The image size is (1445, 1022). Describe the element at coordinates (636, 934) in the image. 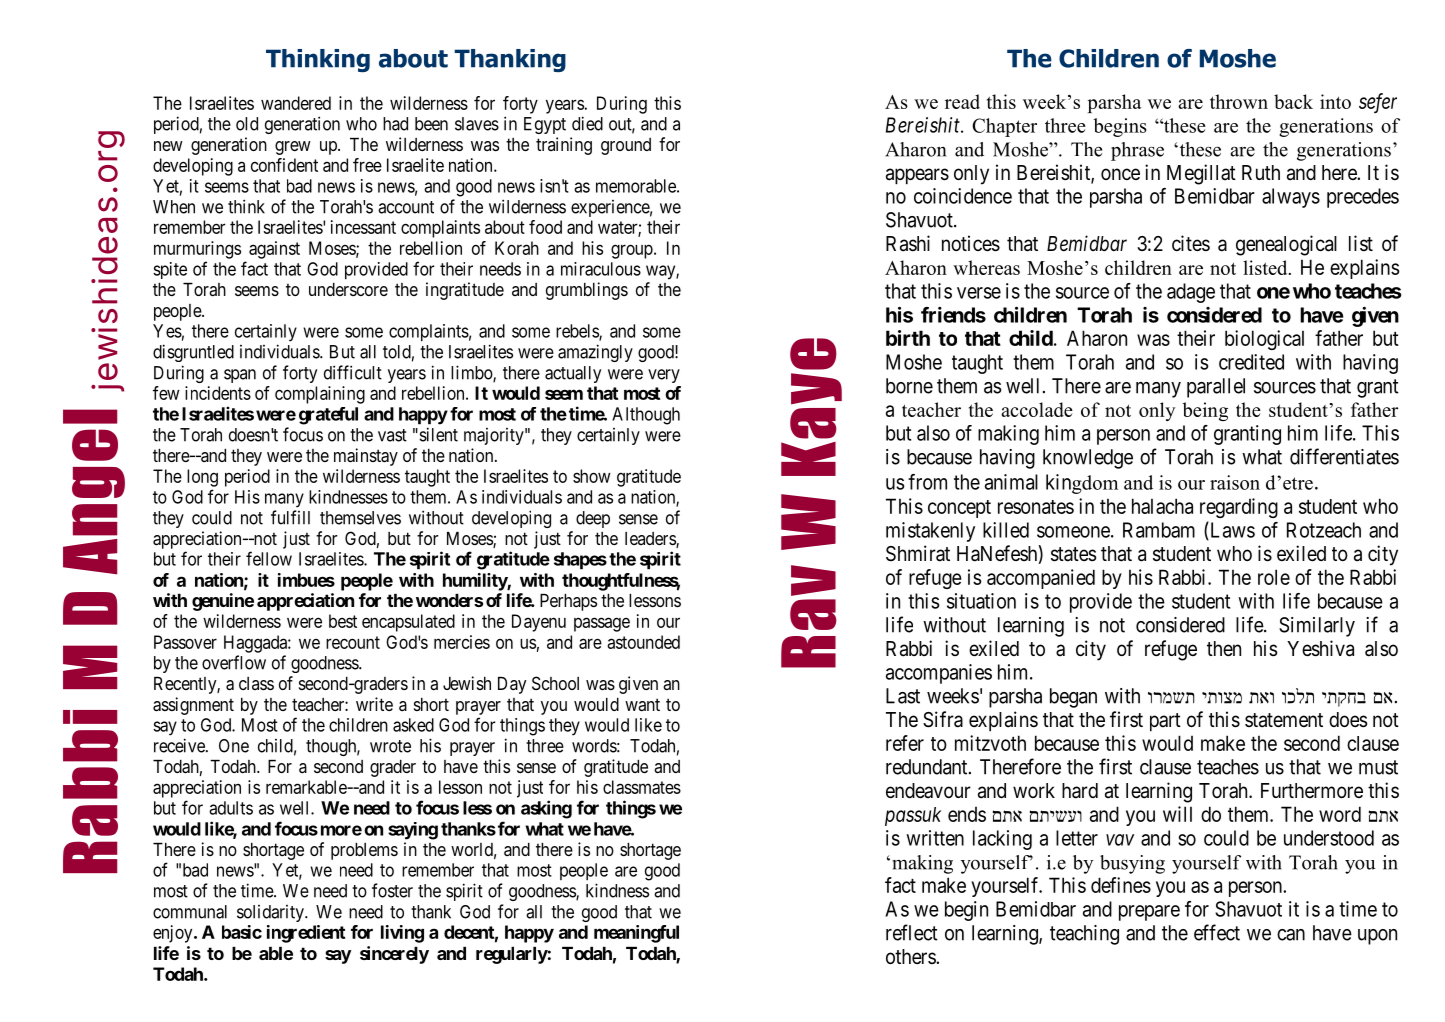

I see `meaningful` at that location.
